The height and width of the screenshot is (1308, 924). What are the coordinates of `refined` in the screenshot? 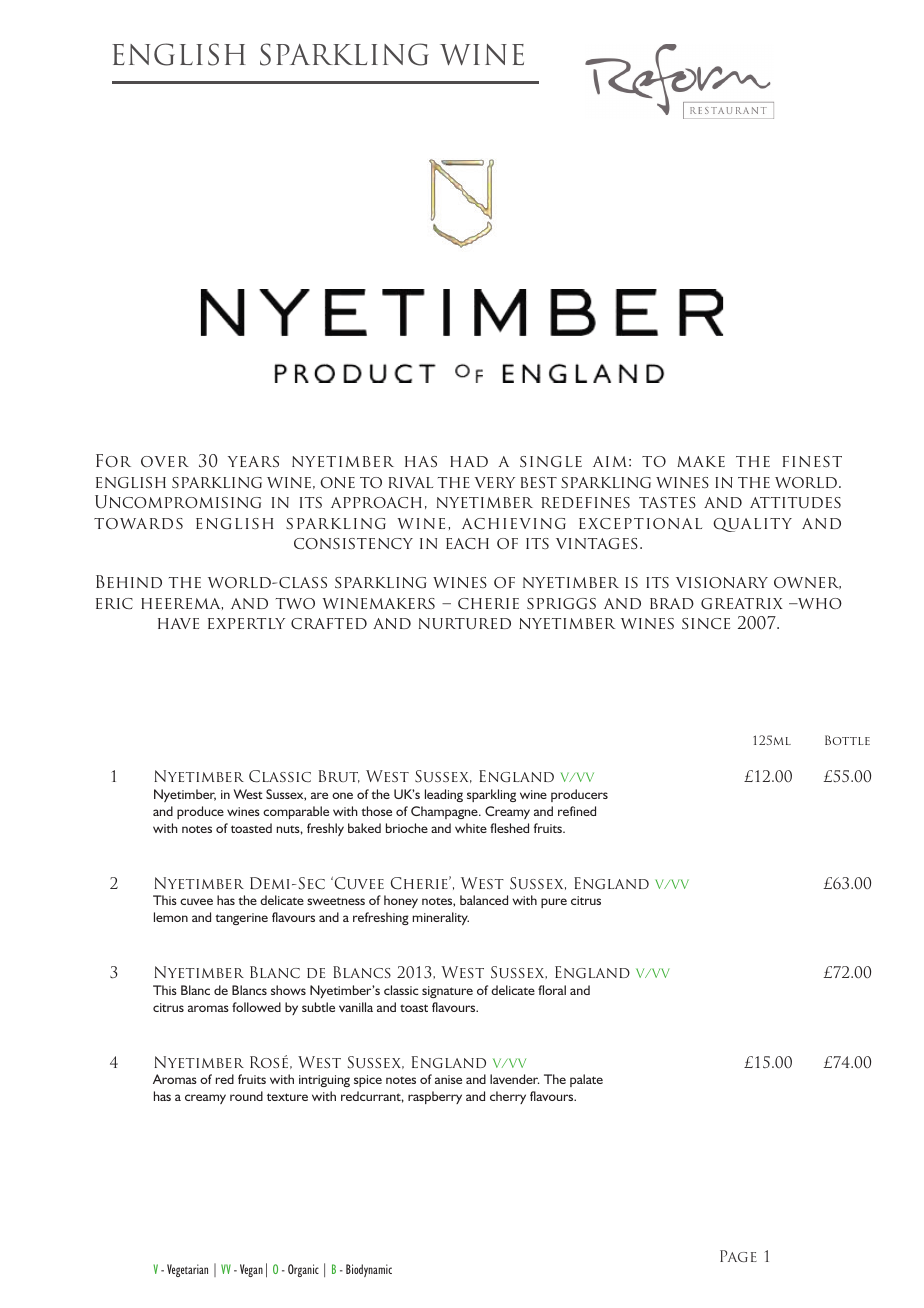 It's located at (577, 811).
